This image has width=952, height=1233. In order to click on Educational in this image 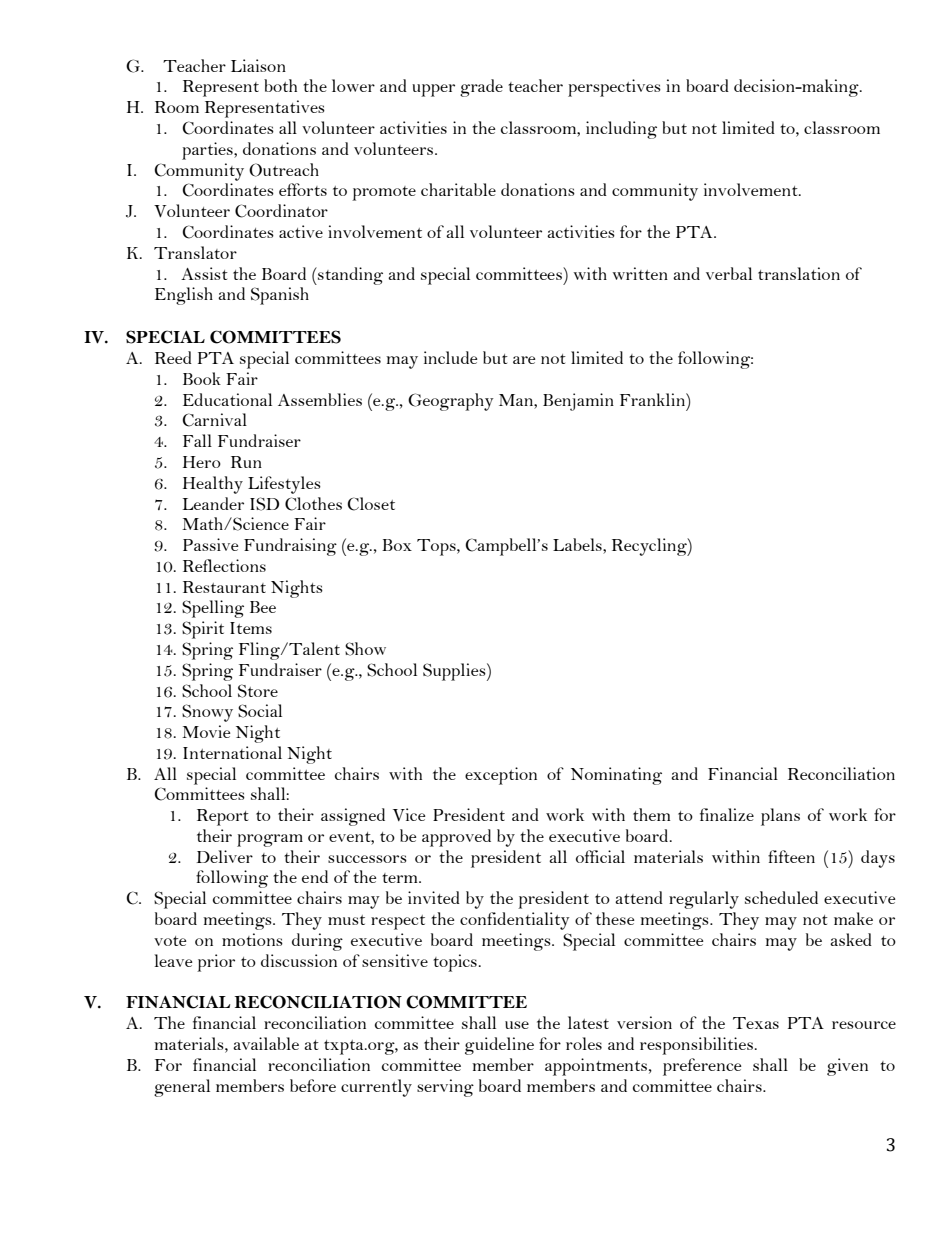, I will do `click(227, 399)`.
